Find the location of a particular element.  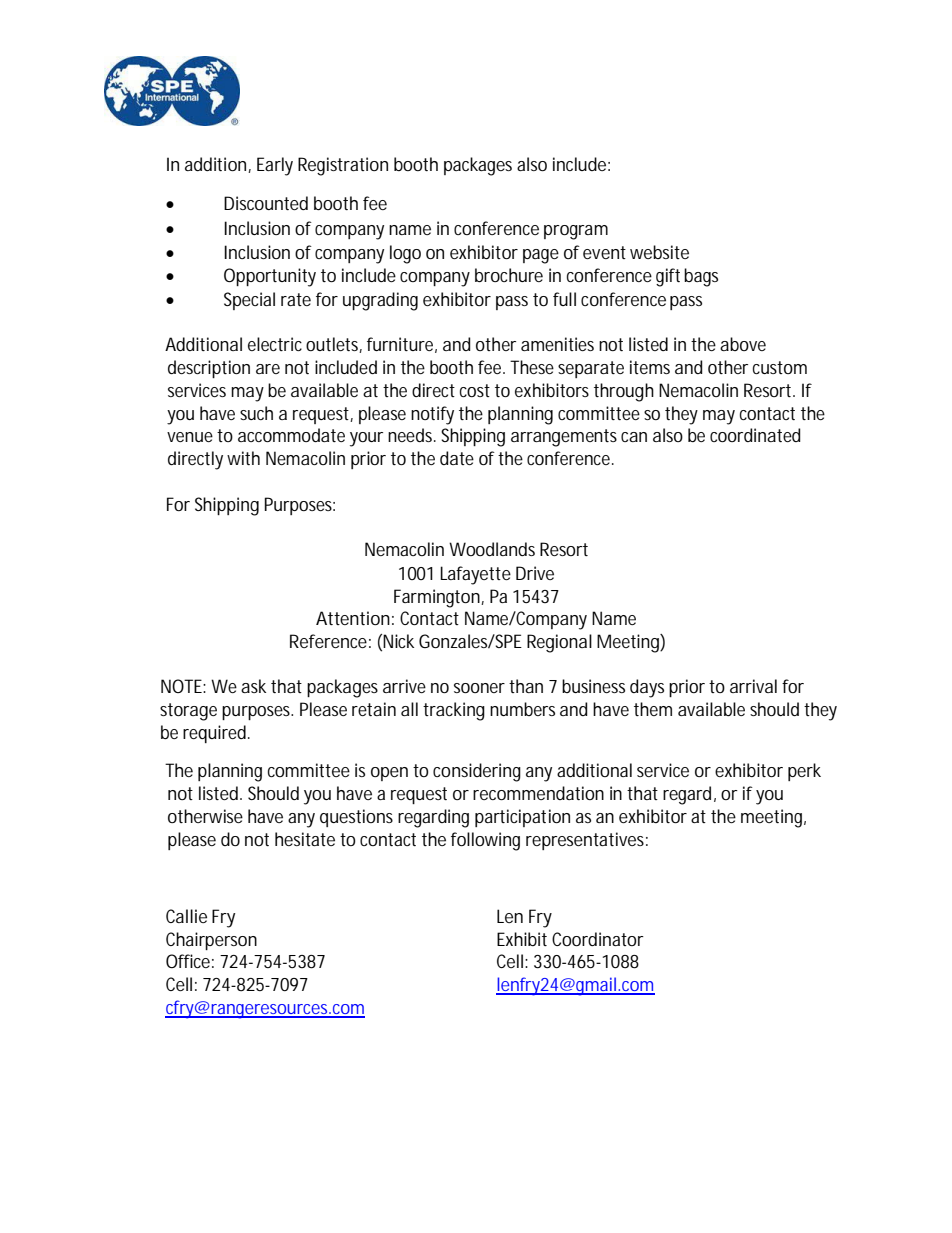

website is located at coordinates (659, 252).
